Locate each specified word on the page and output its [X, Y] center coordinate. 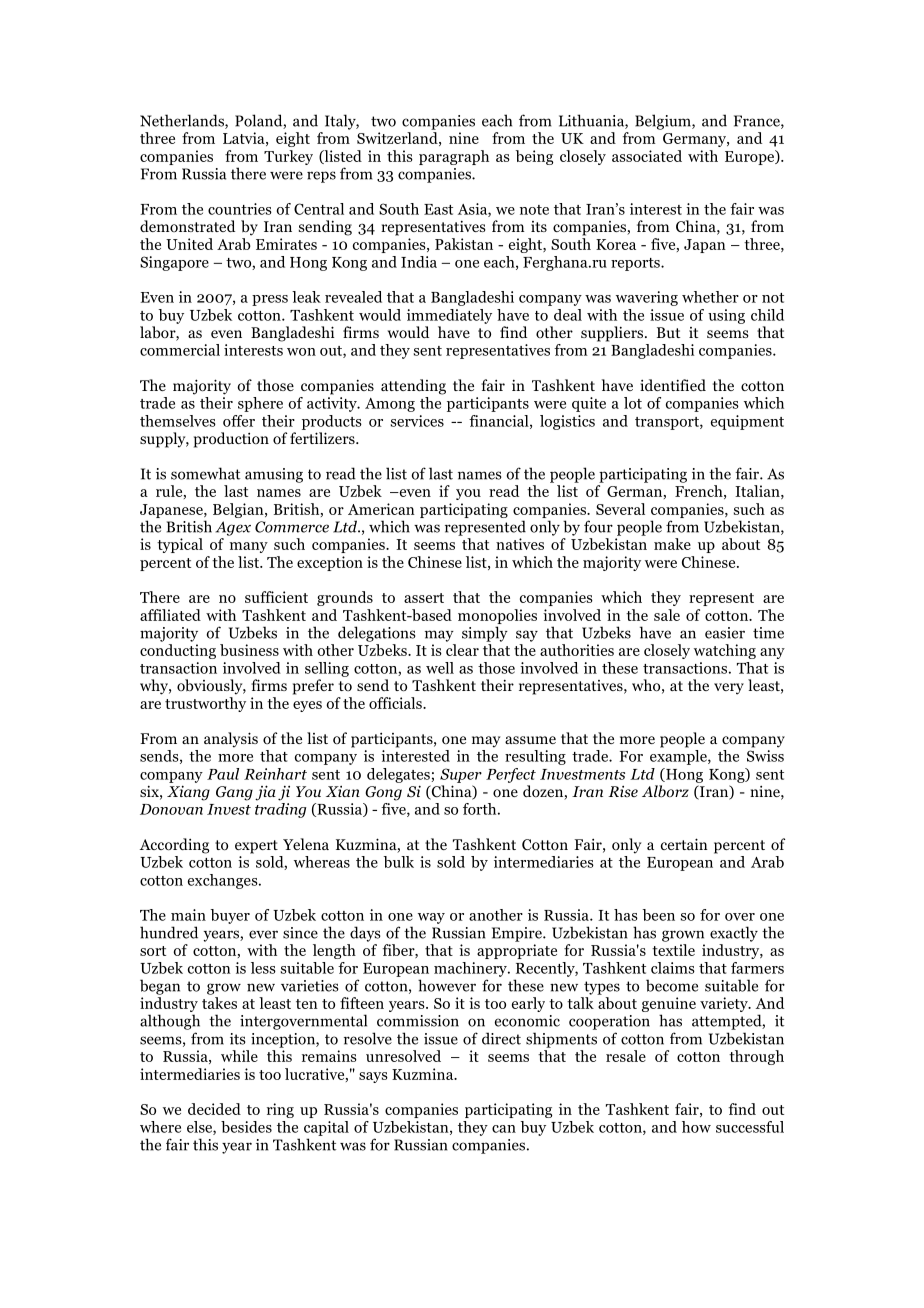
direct [501, 1038]
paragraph [454, 157]
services [417, 421]
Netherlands [183, 121]
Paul [223, 774]
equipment [747, 422]
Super [461, 775]
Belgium [664, 122]
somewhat [205, 473]
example [679, 757]
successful [750, 1127]
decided [214, 1109]
